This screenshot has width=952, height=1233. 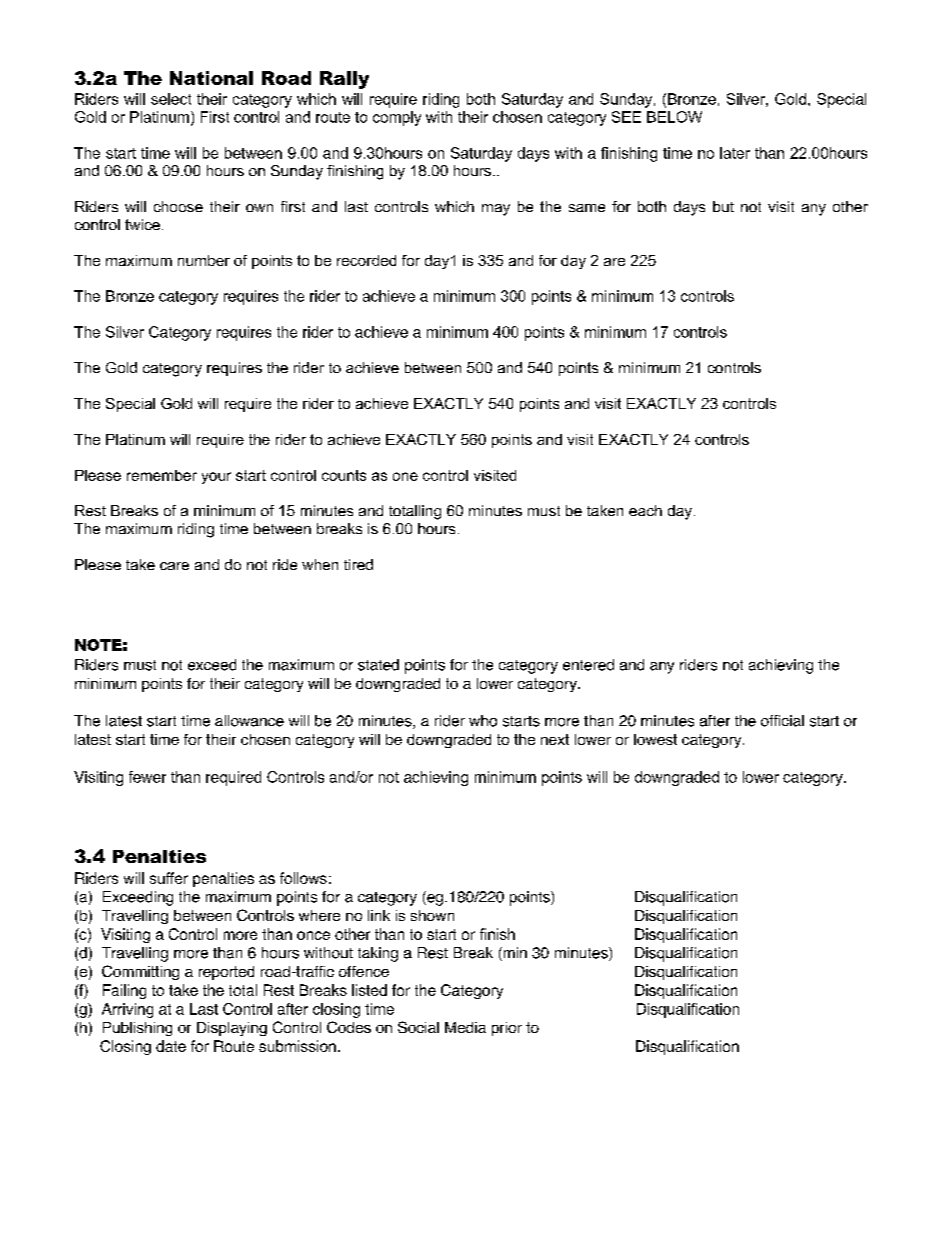 I want to click on select, so click(x=171, y=99).
